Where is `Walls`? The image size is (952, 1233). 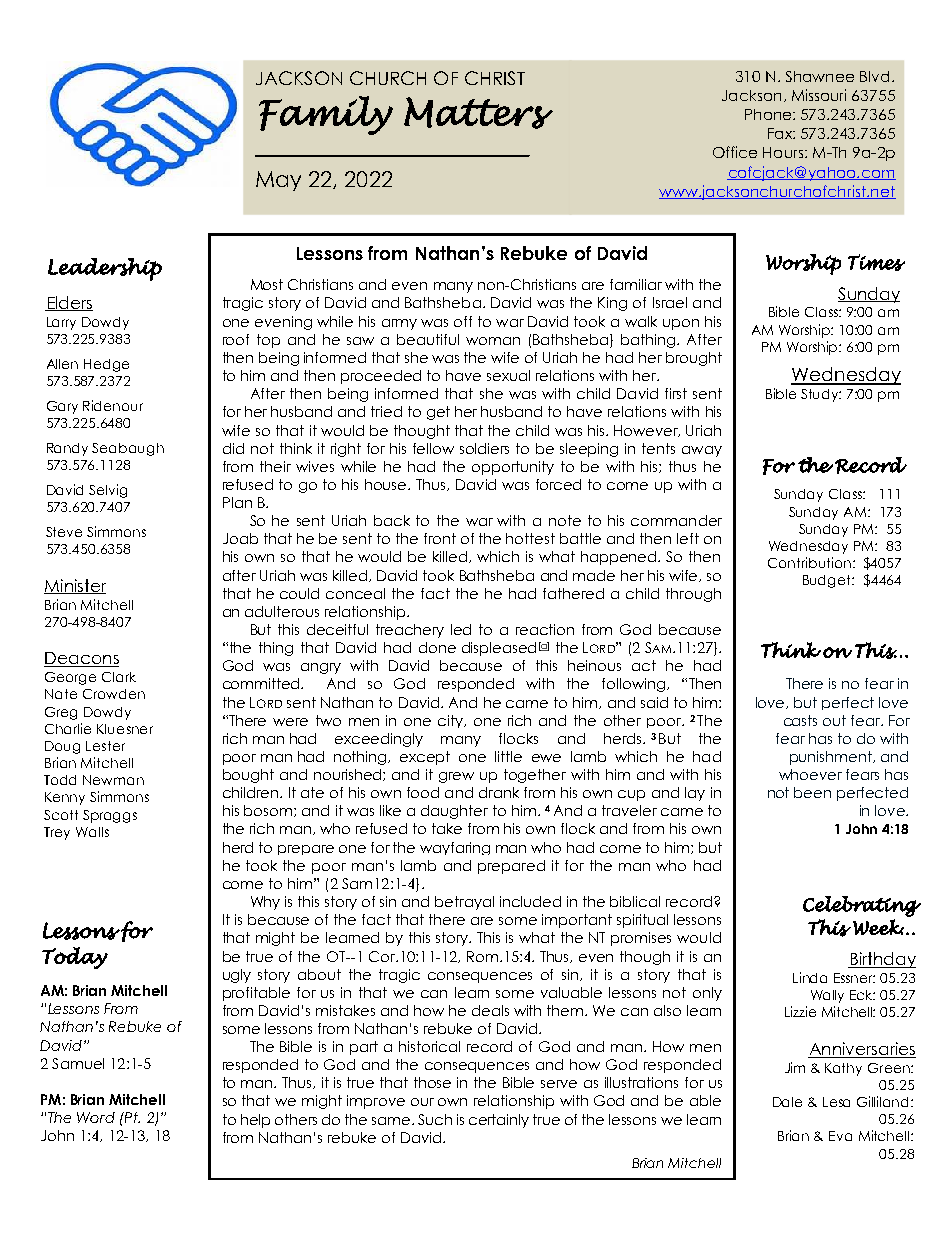
Walls is located at coordinates (92, 832).
